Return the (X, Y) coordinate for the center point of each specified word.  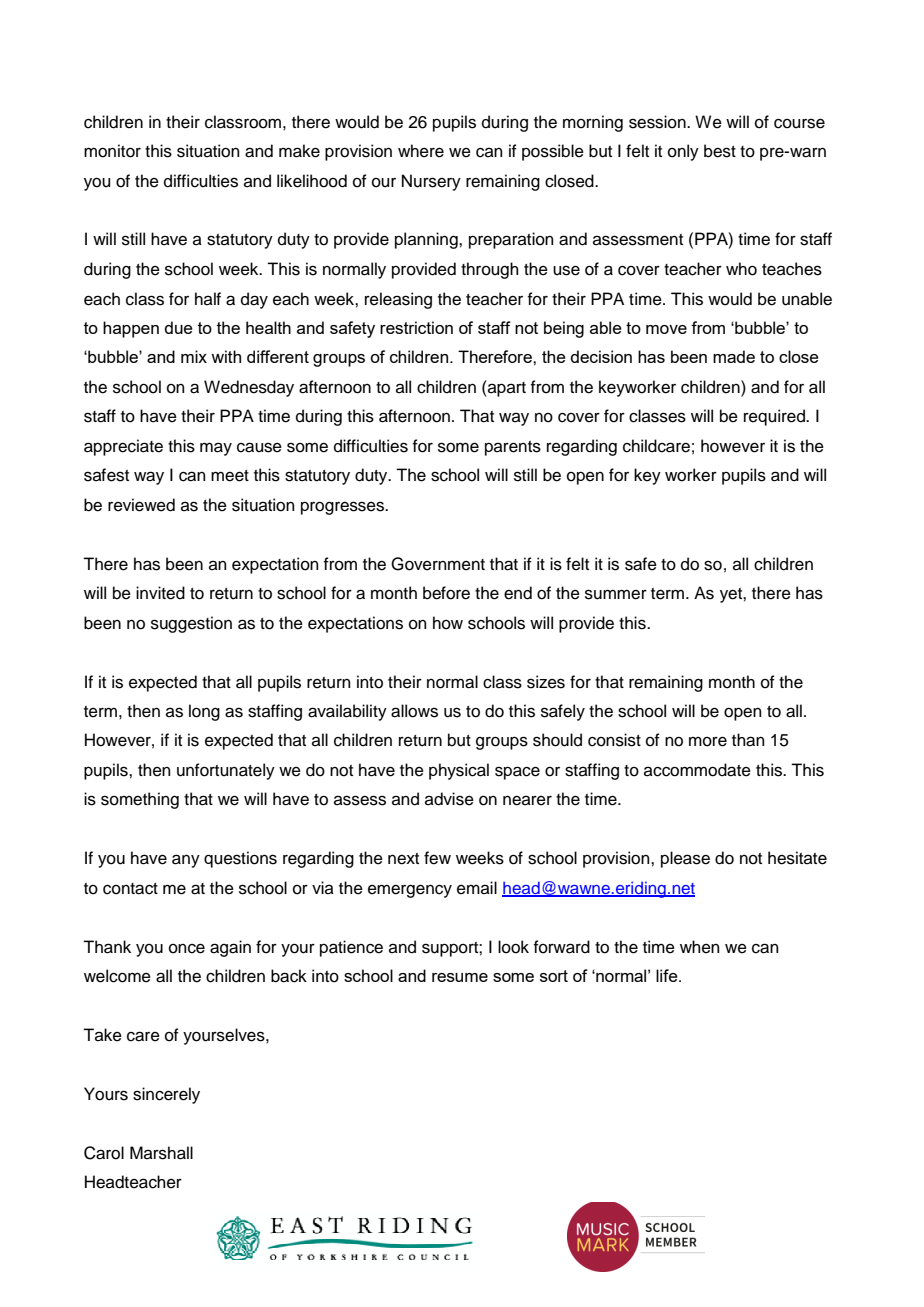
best (720, 151)
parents (513, 448)
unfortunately (226, 771)
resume (460, 977)
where (421, 151)
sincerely (166, 1095)
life (668, 975)
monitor (112, 151)
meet (230, 476)
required (775, 417)
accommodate (697, 770)
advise (449, 799)
